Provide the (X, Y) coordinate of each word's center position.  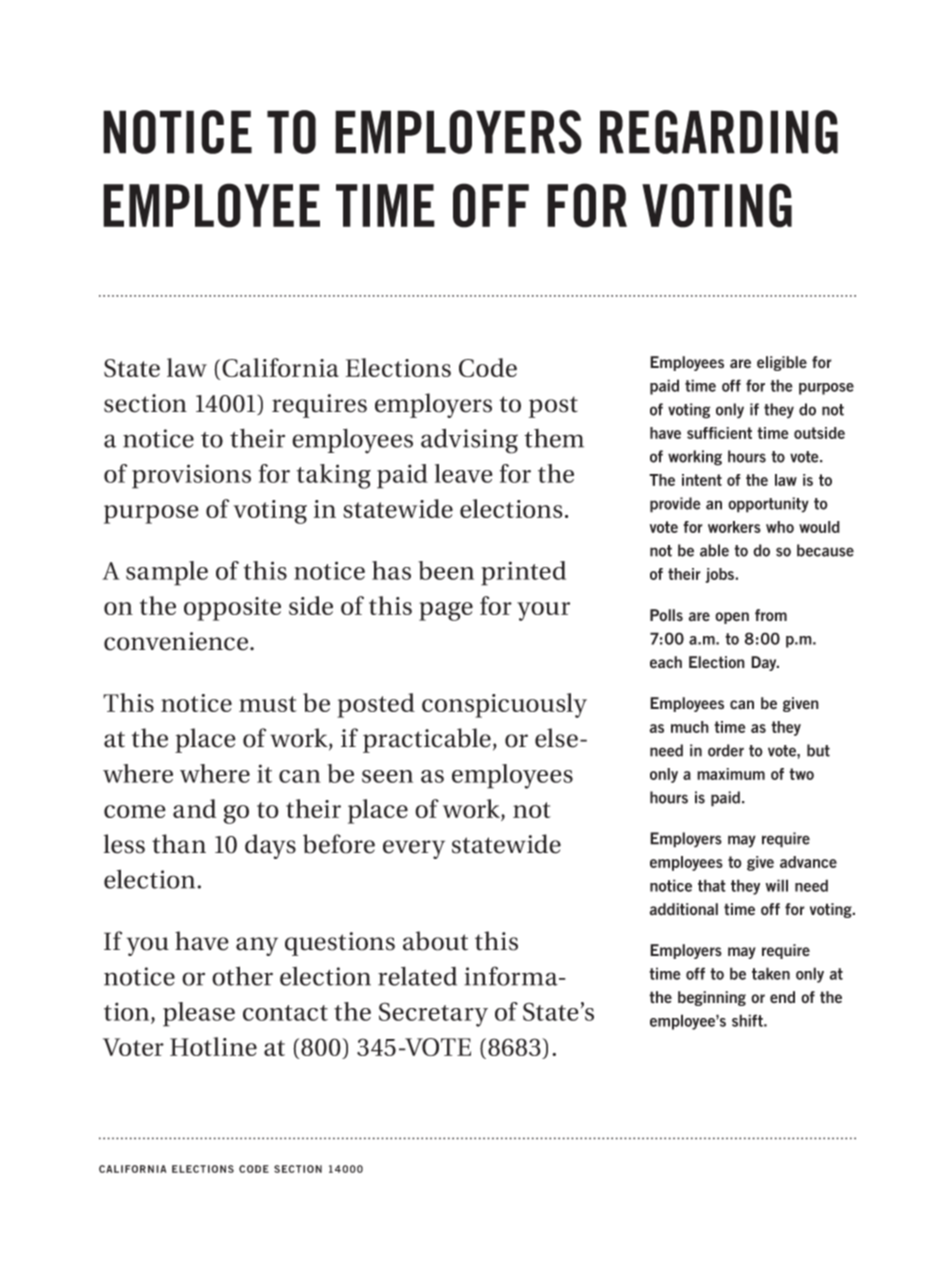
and (194, 808)
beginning (712, 998)
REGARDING (719, 132)
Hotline (213, 1046)
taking (334, 476)
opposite (232, 609)
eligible (782, 363)
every (414, 849)
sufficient (719, 433)
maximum (731, 774)
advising (469, 441)
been (446, 570)
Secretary (433, 1014)
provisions (191, 476)
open (732, 618)
